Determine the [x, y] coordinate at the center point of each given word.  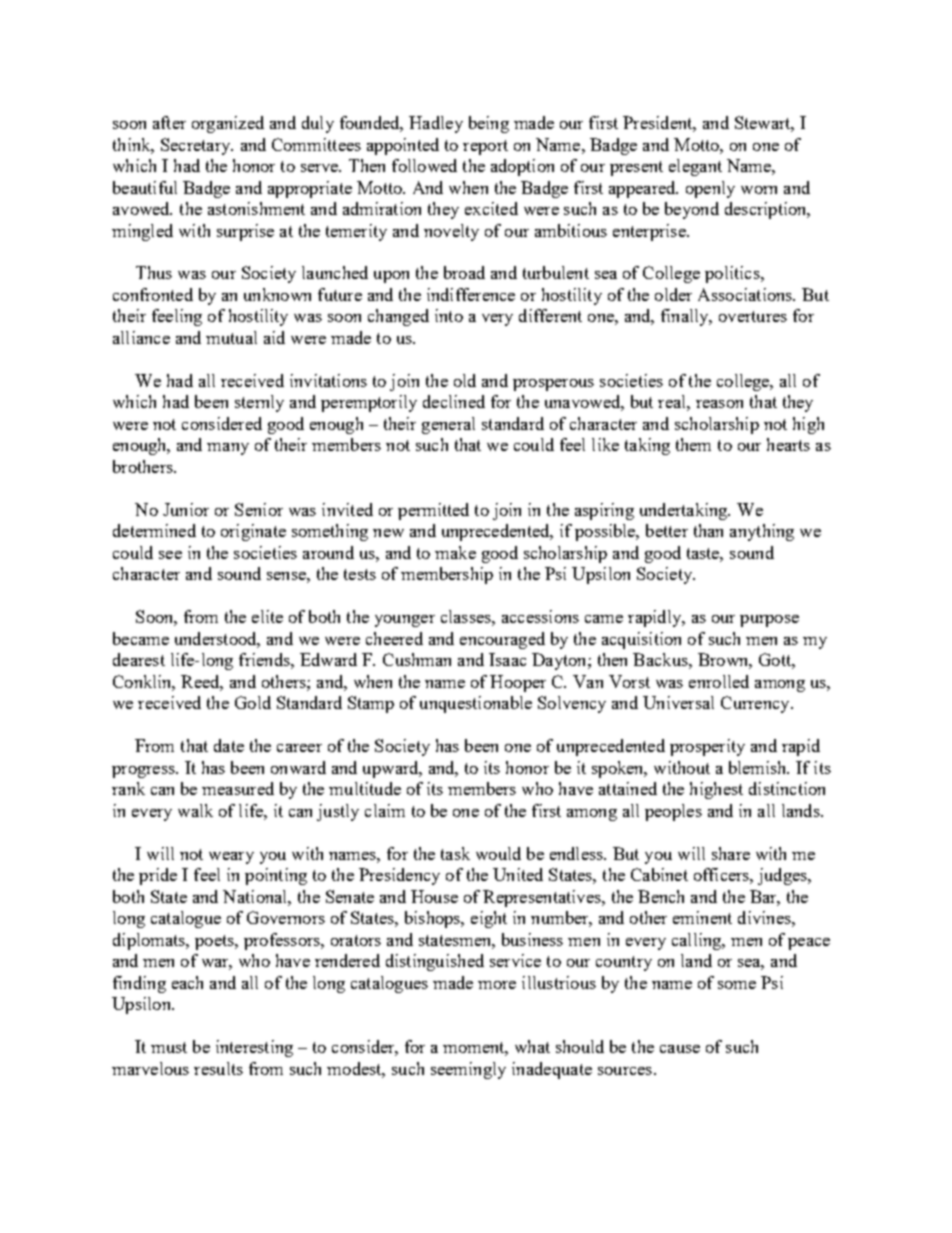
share [731, 853]
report [485, 147]
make [455, 552]
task [455, 853]
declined [454, 401]
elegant [695, 167]
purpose [769, 621]
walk [195, 810]
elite [267, 616]
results [218, 1068]
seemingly [468, 1070]
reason [719, 404]
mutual [231, 337]
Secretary [197, 146]
